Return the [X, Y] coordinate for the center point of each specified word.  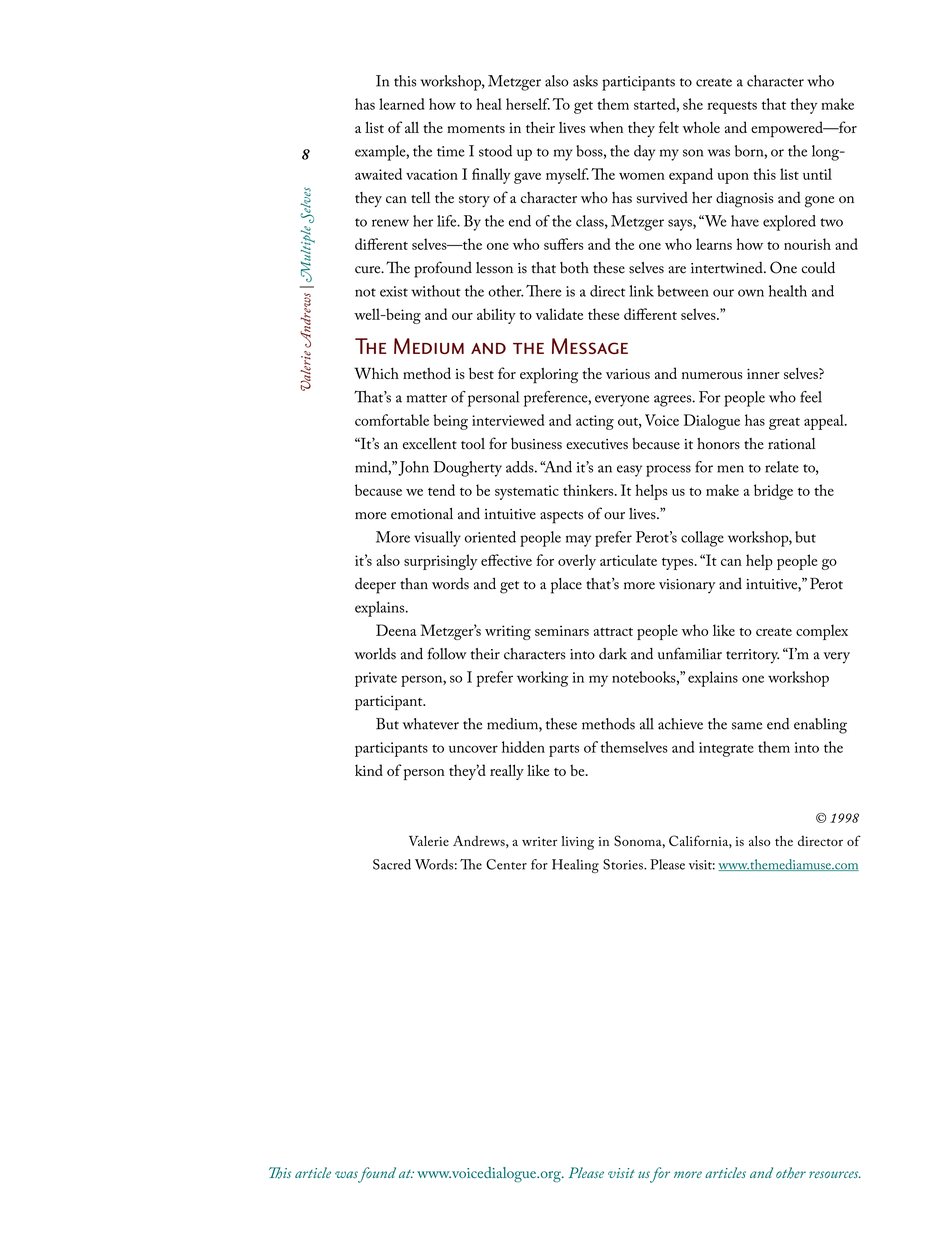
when [606, 127]
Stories [624, 864]
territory [752, 656]
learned [402, 104]
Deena [396, 630]
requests [732, 107]
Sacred [392, 864]
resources [835, 1174]
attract [613, 631]
